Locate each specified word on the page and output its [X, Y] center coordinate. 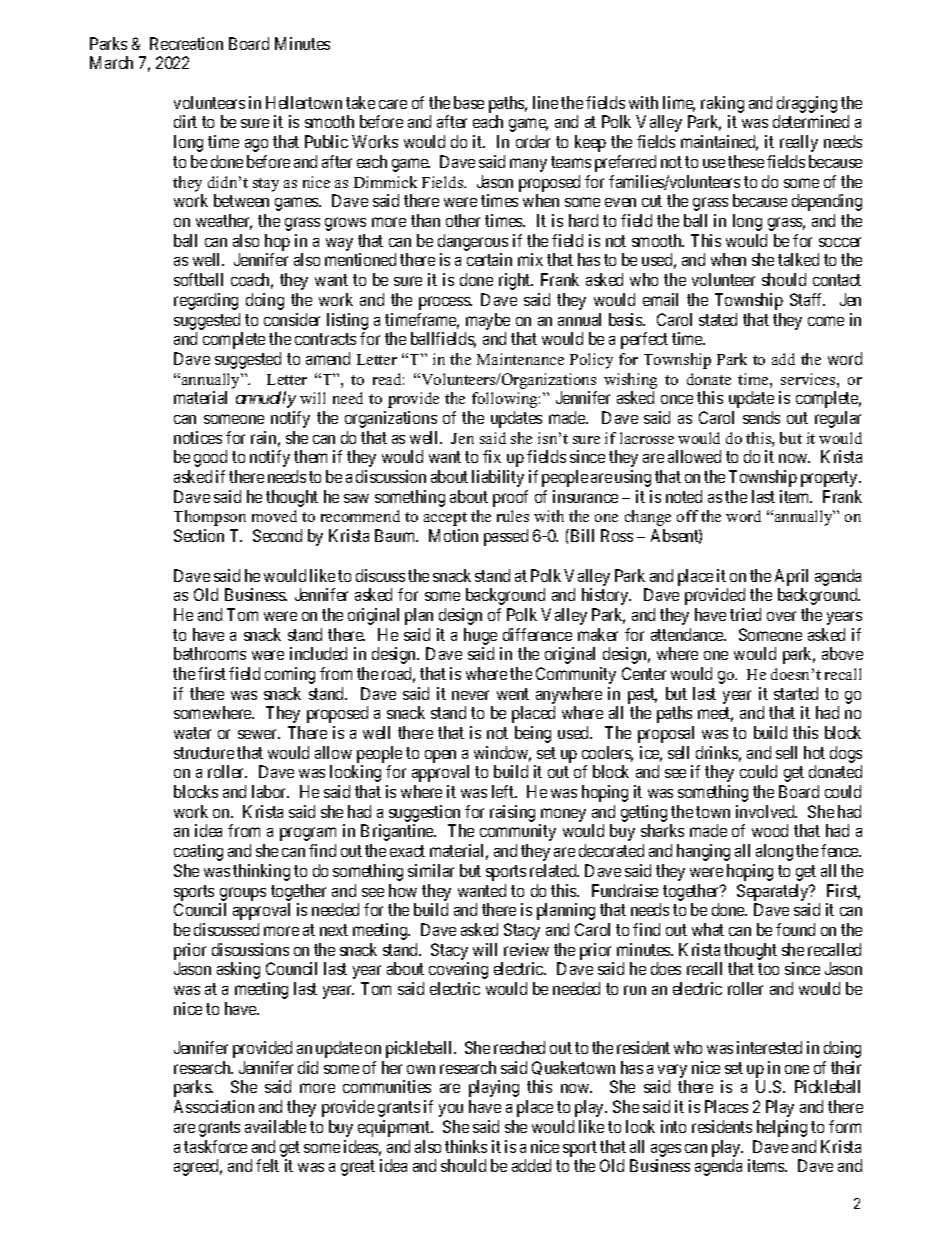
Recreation [186, 43]
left [504, 791]
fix [492, 456]
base [469, 102]
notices [198, 437]
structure [204, 753]
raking [722, 104]
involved [766, 811]
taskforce [215, 1146]
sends [761, 417]
